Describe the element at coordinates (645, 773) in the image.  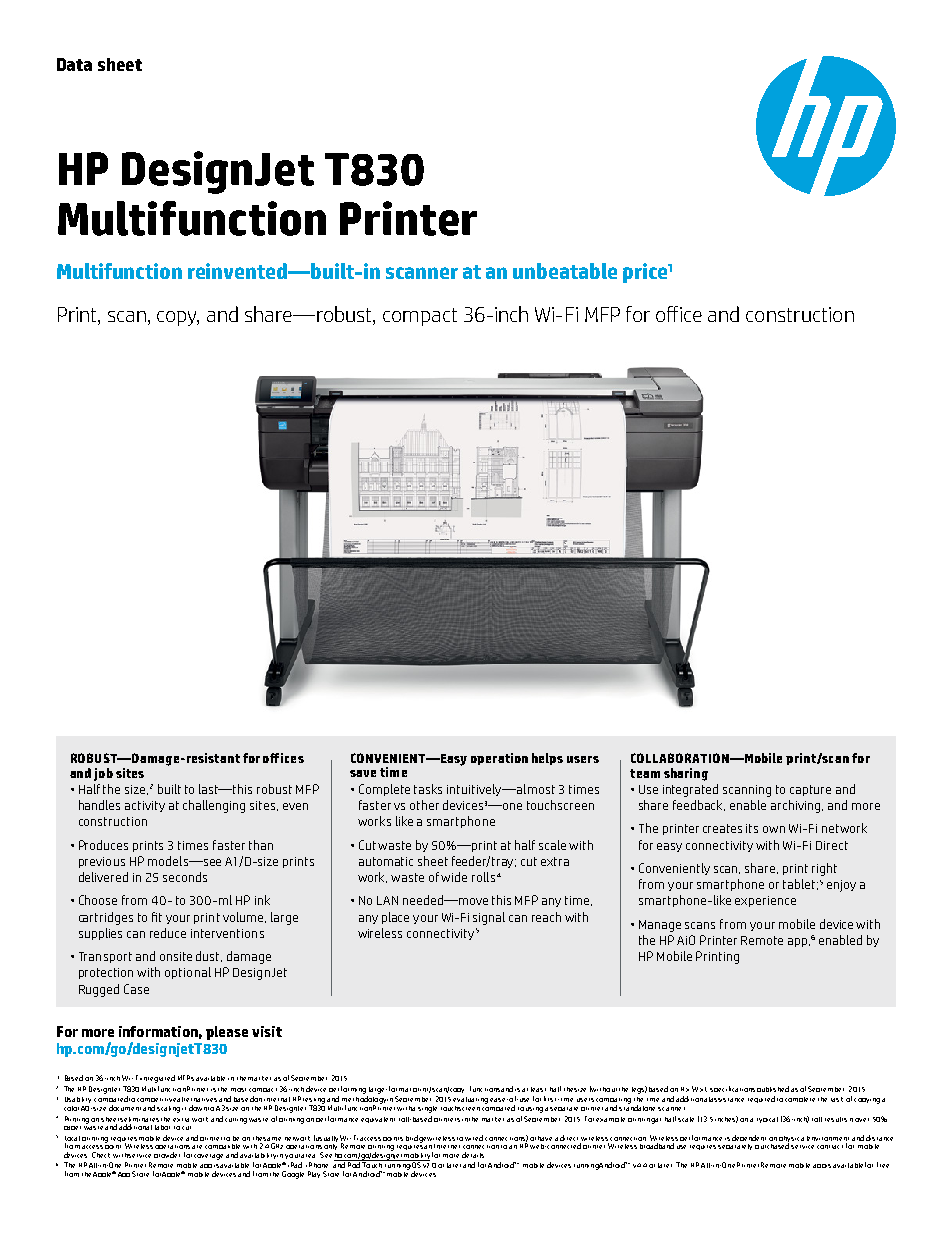
I see `team` at that location.
